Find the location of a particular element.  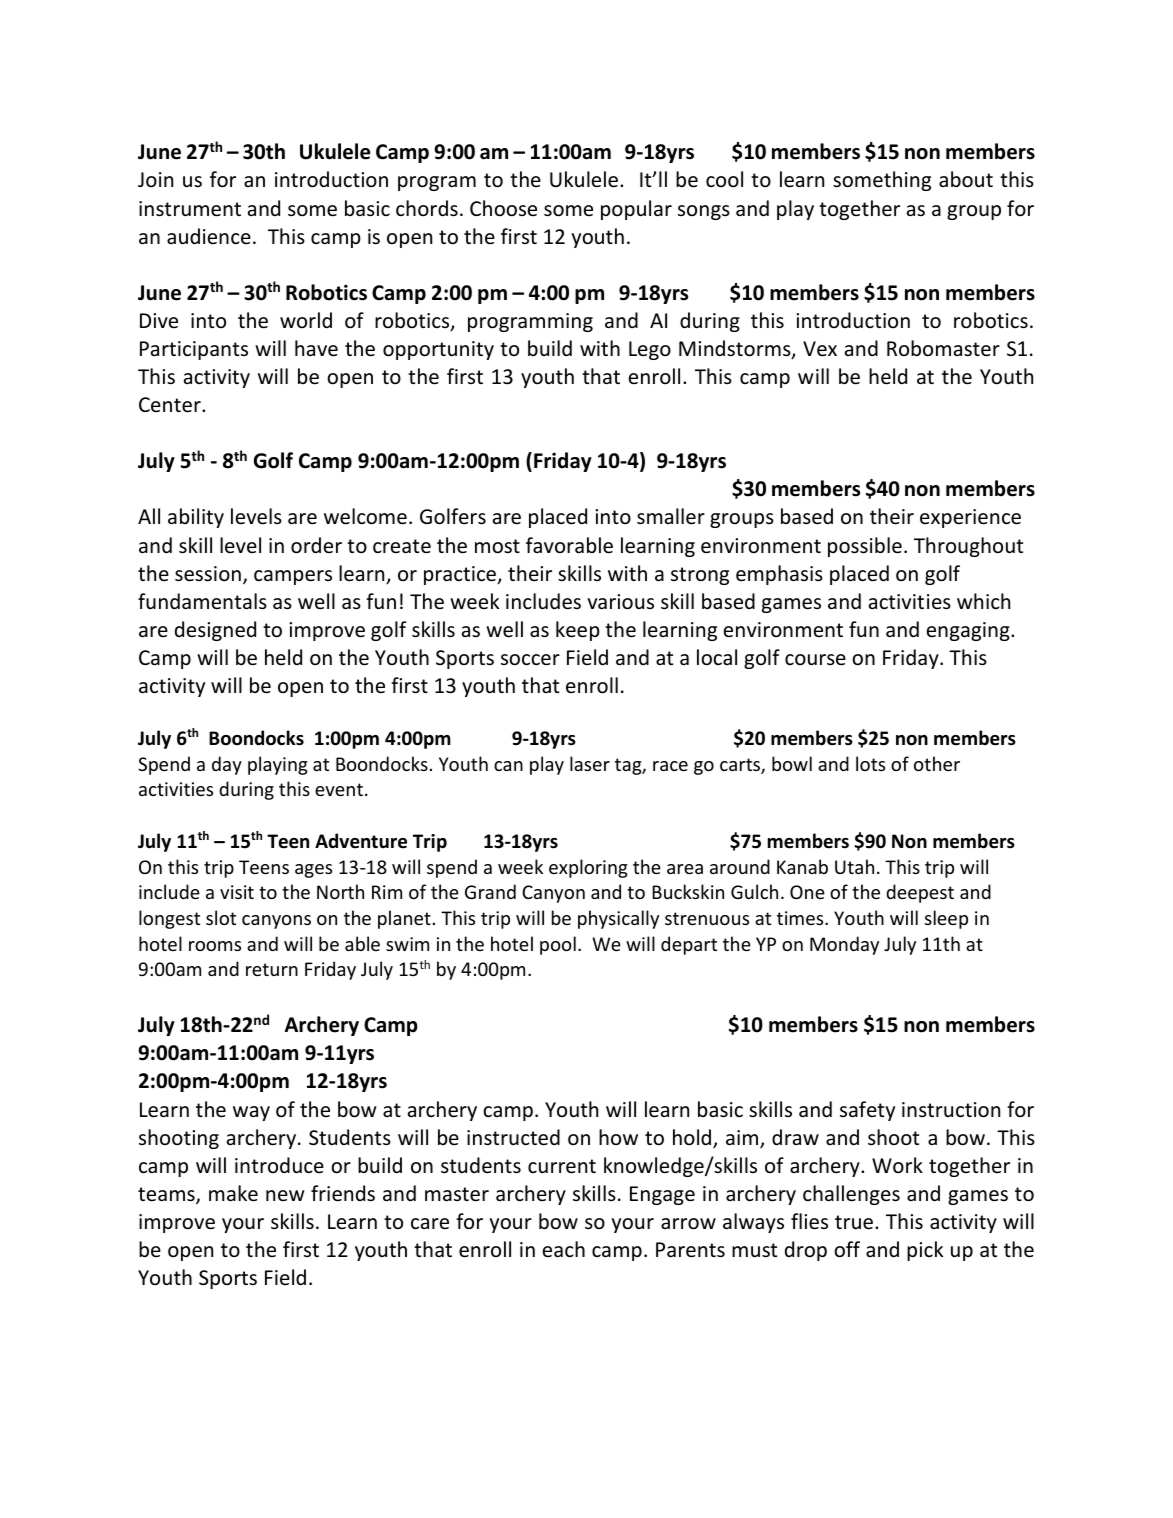

about is located at coordinates (966, 179).
